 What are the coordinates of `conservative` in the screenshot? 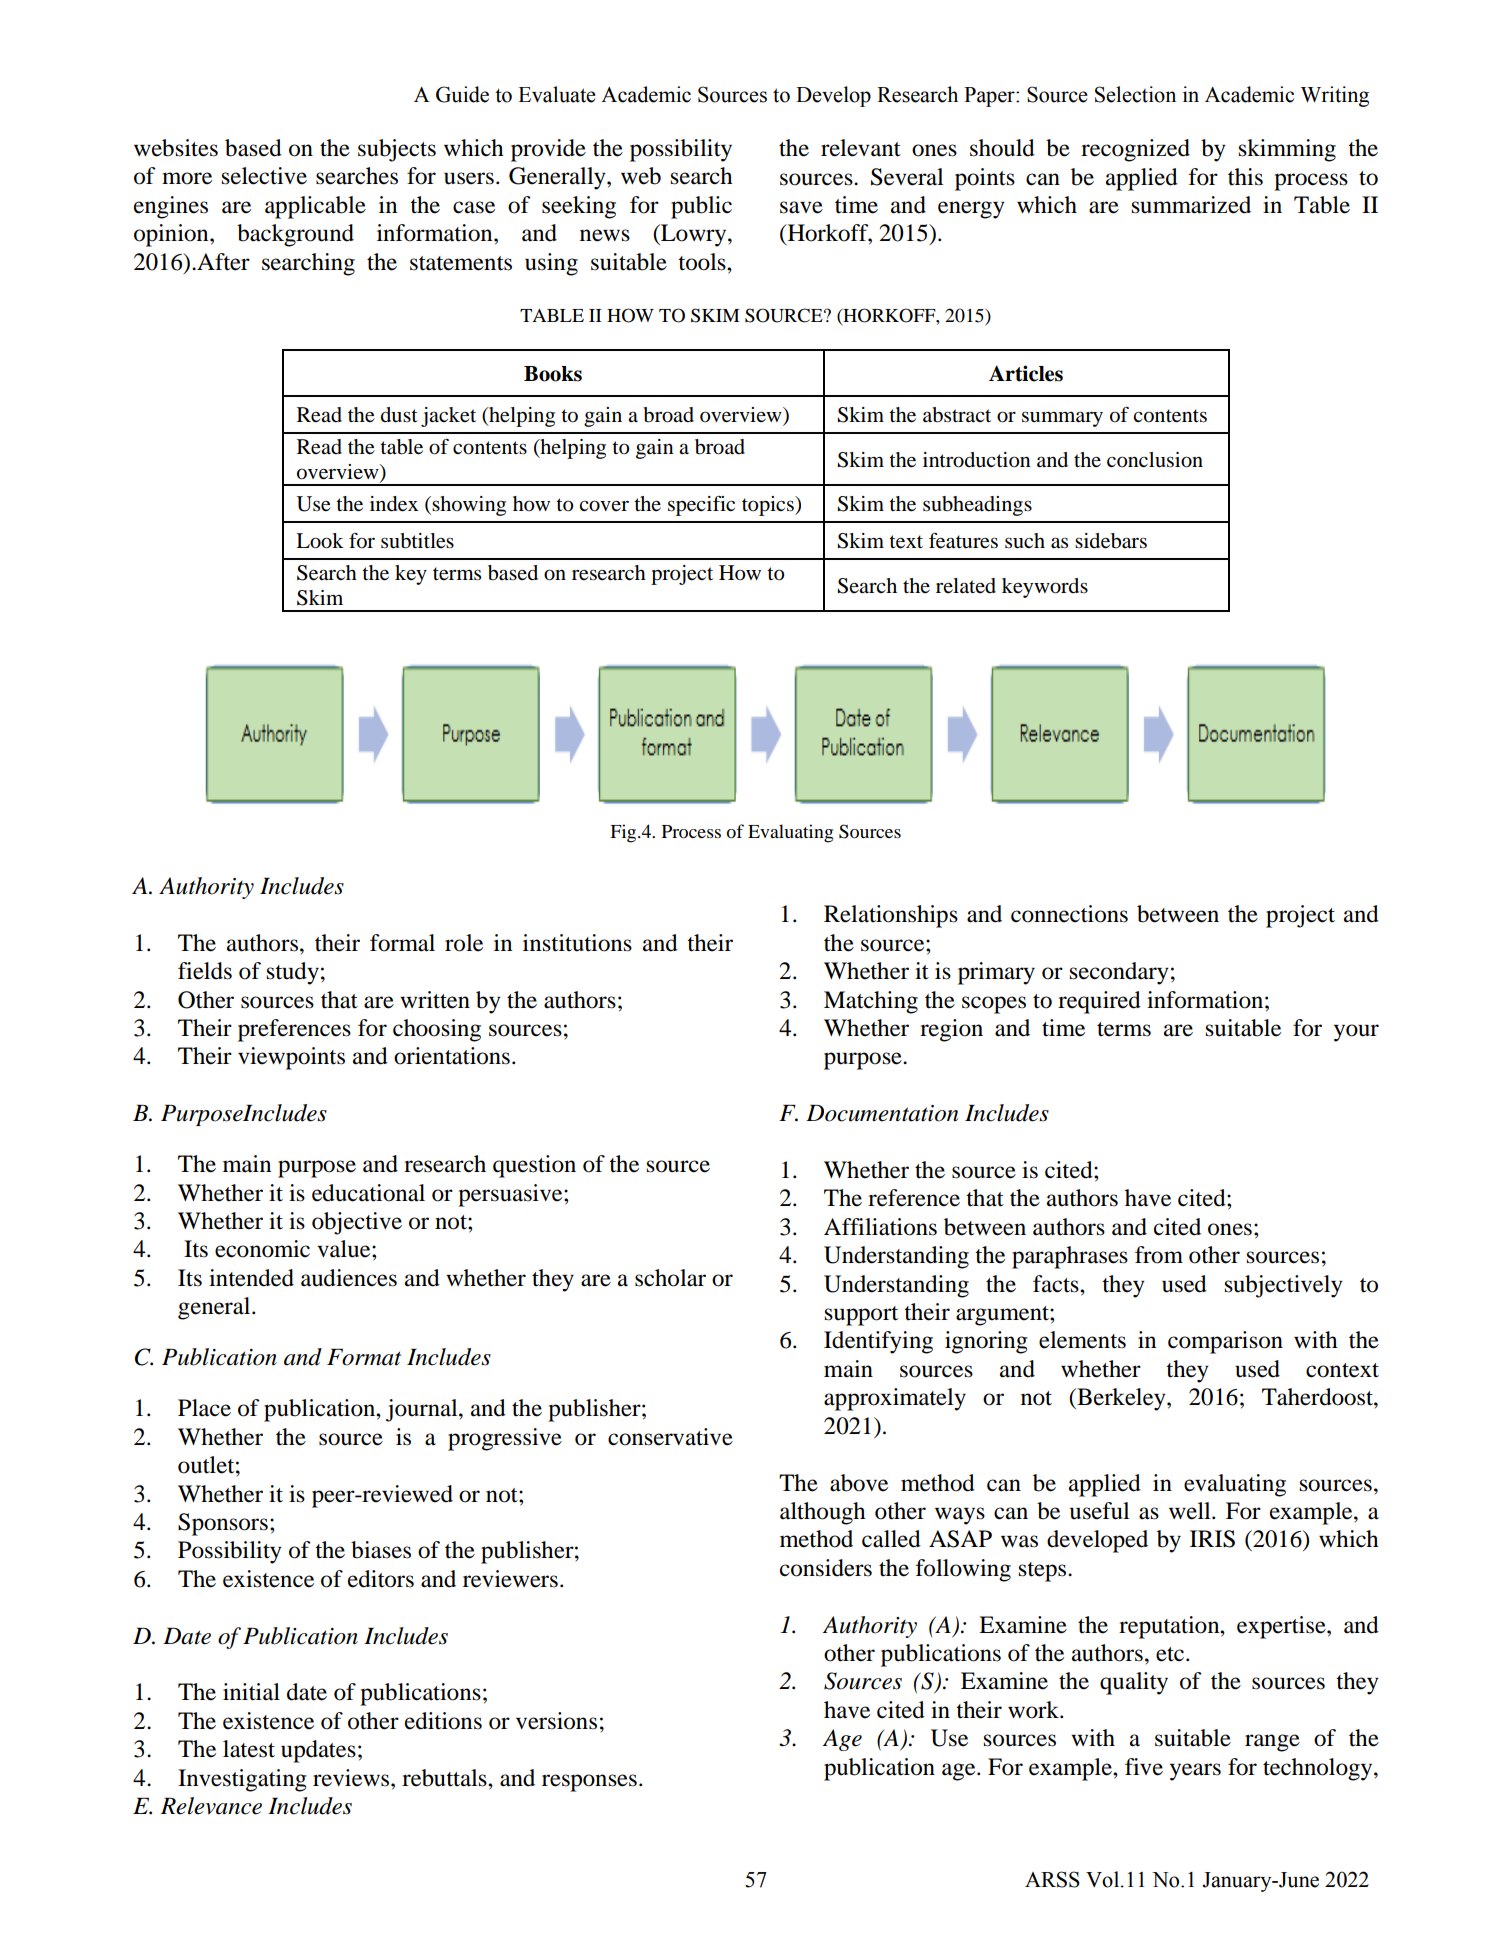 It's located at (670, 1437).
